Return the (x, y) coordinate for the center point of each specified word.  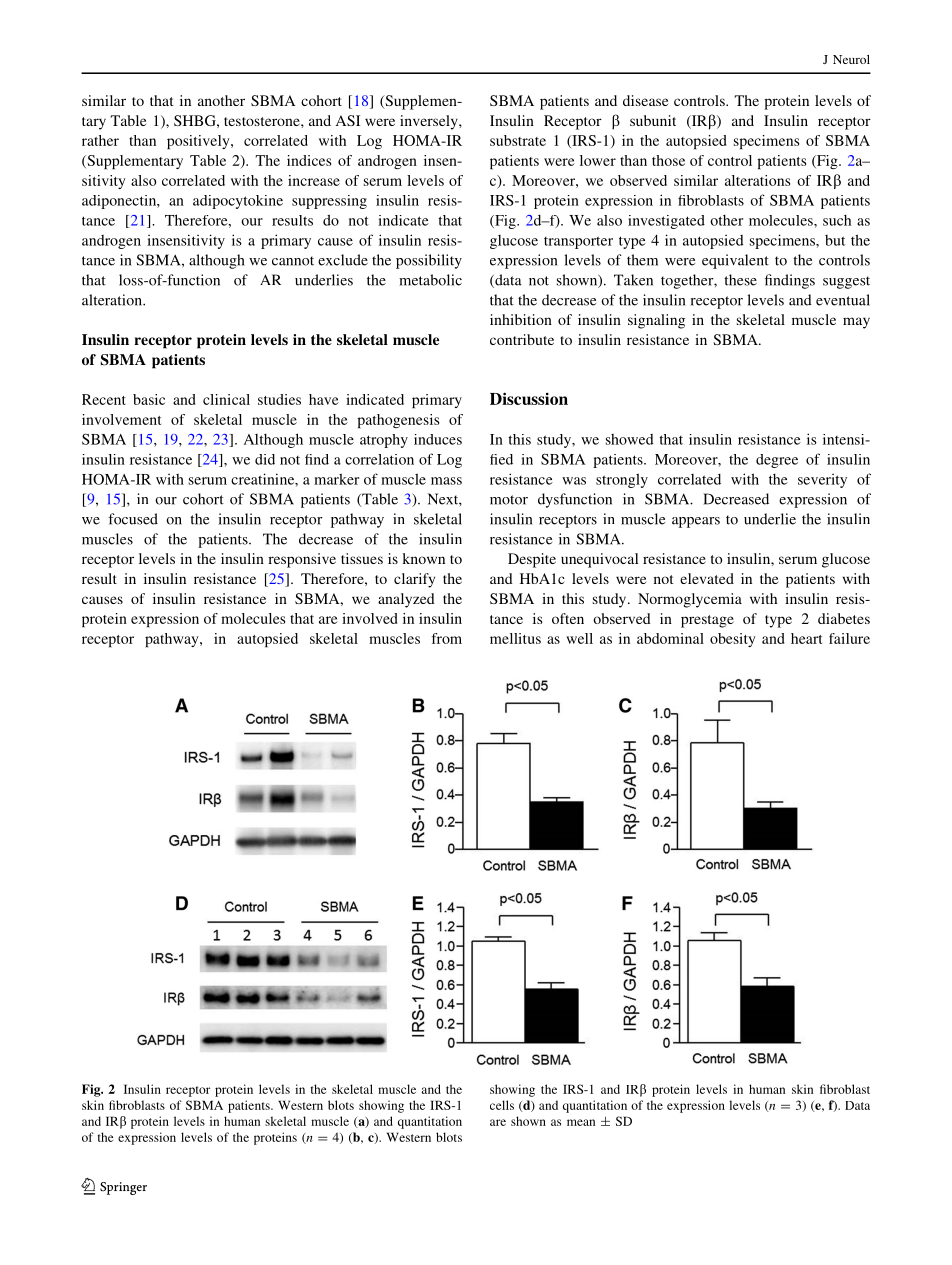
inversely (430, 122)
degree (777, 461)
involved (369, 618)
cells (502, 1105)
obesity (733, 640)
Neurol (851, 59)
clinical (226, 399)
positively (199, 142)
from (447, 638)
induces (438, 439)
